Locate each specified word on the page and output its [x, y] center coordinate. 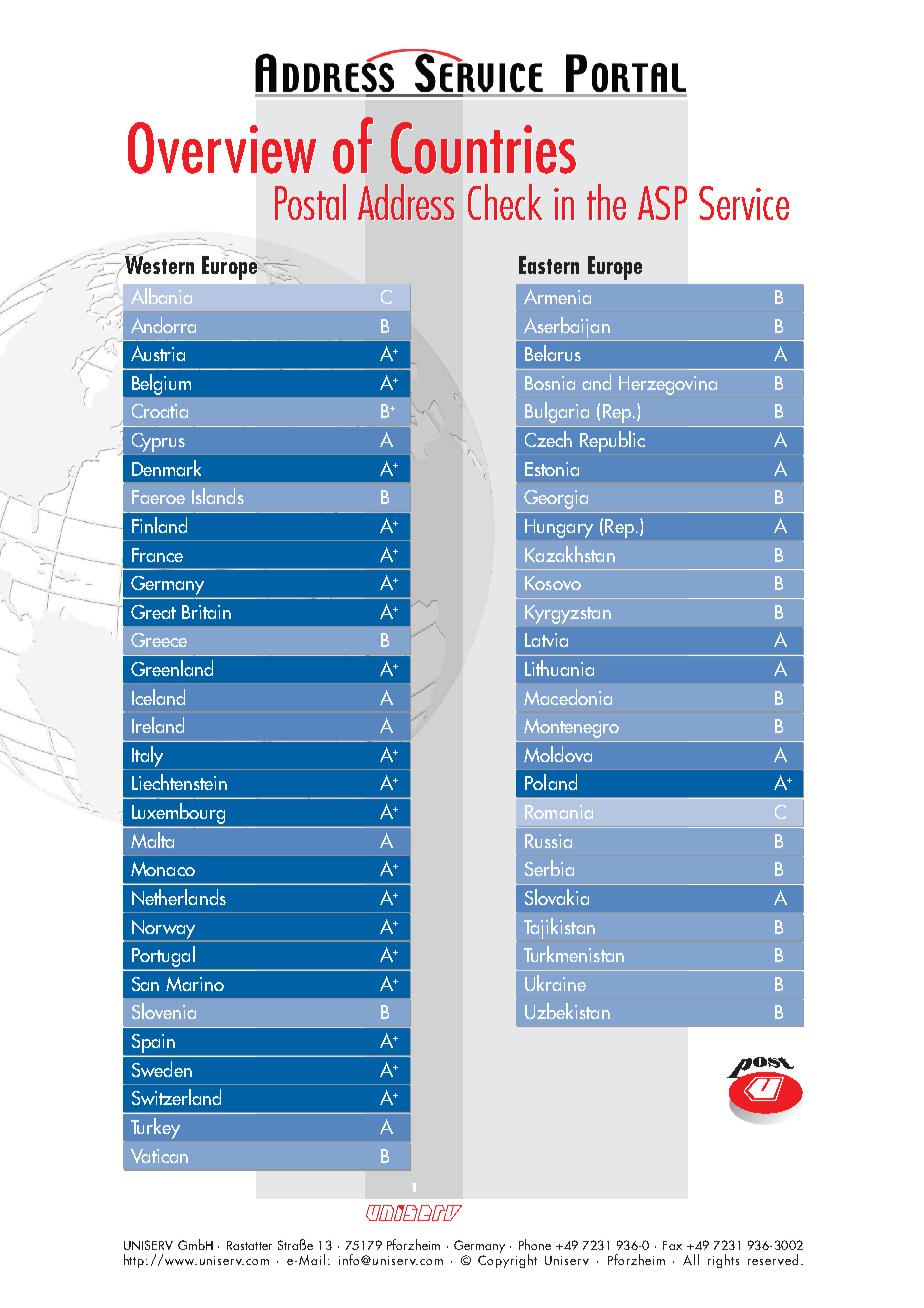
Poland [551, 782]
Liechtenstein [179, 782]
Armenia [557, 296]
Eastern [549, 265]
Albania [161, 296]
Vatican [159, 1156]
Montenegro [571, 728]
